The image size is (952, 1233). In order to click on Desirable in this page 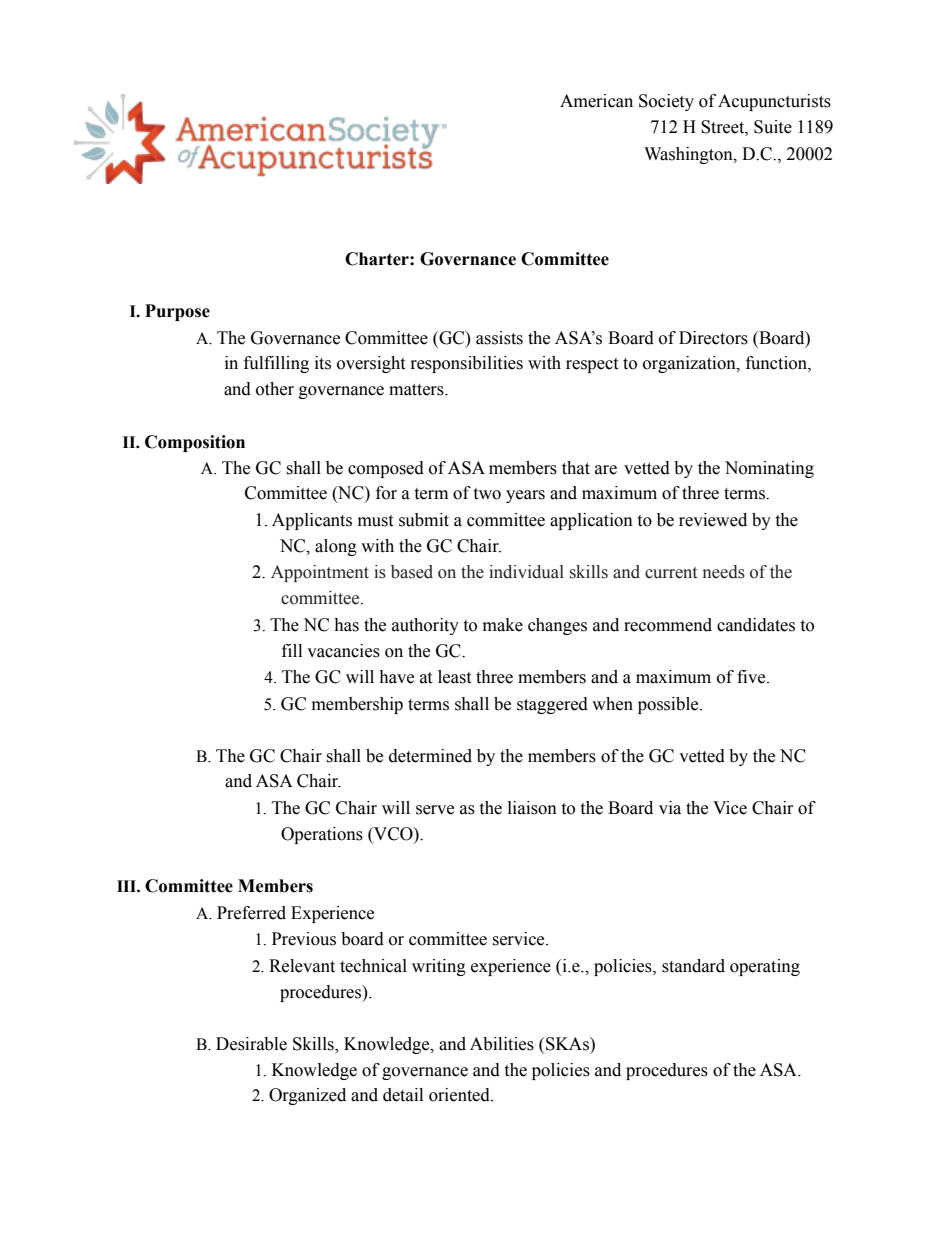, I will do `click(251, 1044)`.
